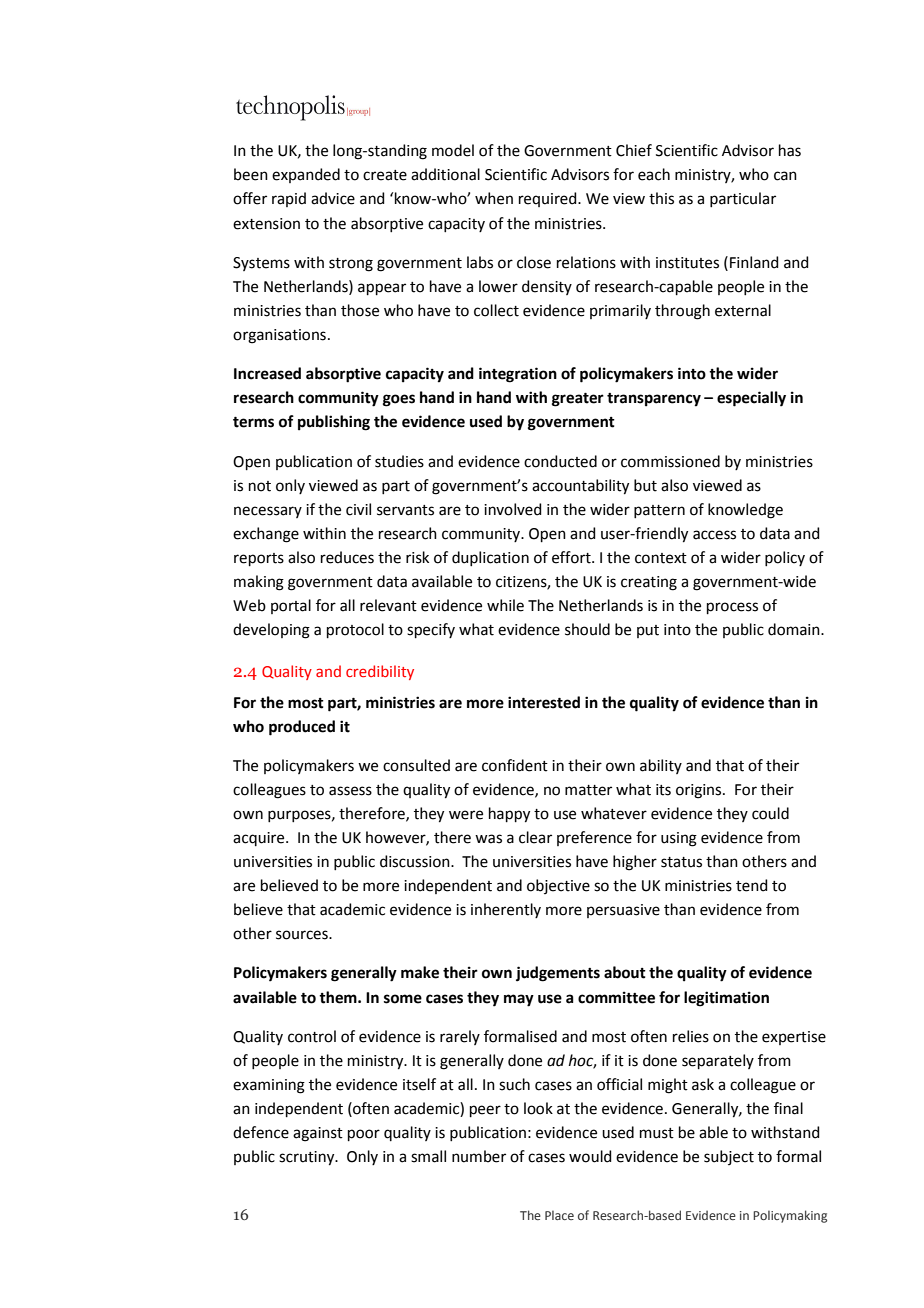  Describe the element at coordinates (306, 175) in the screenshot. I see `expanded` at that location.
